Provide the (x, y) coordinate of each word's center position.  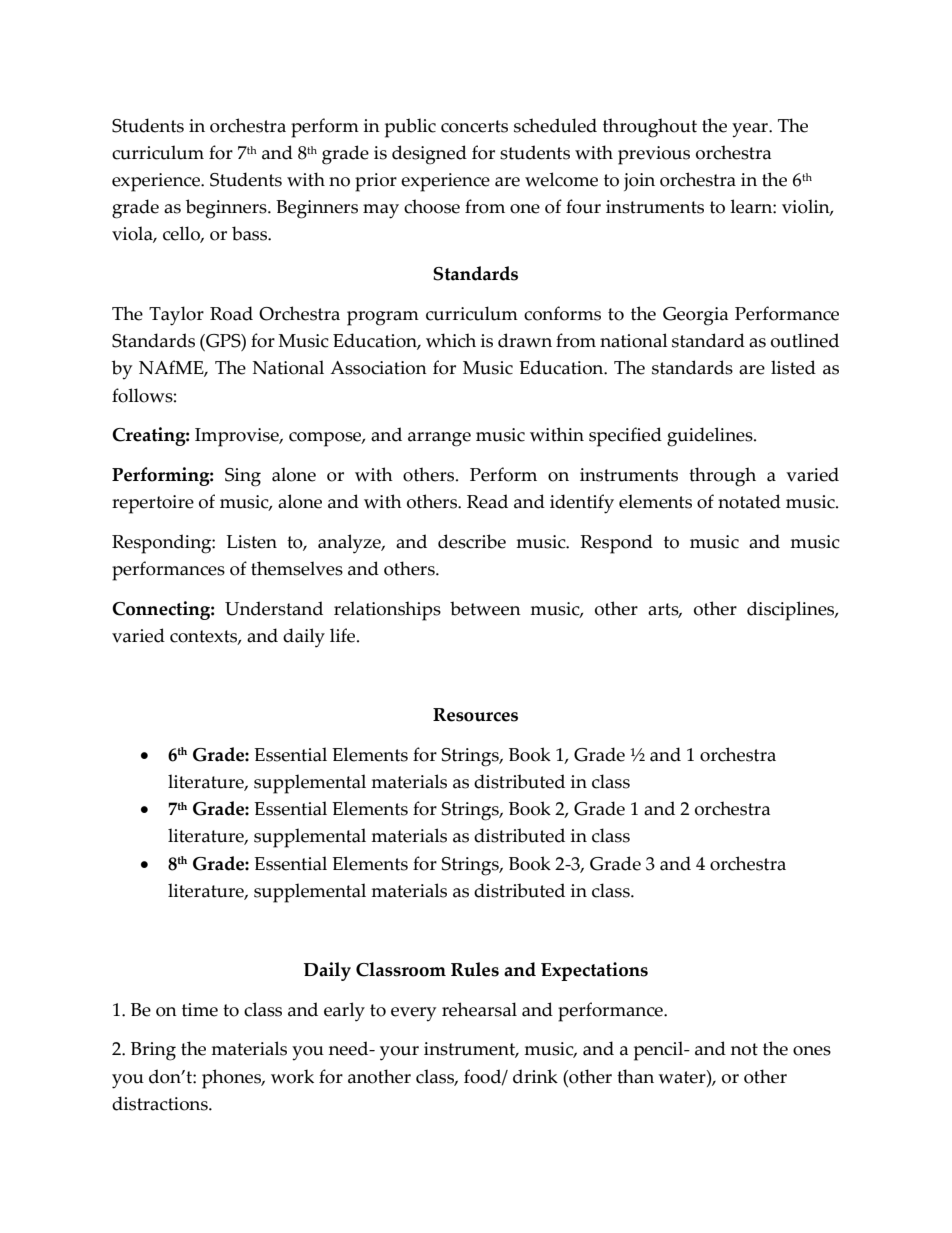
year (751, 130)
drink (535, 1076)
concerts (474, 126)
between (485, 608)
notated (749, 501)
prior (376, 182)
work (292, 1076)
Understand (274, 608)
